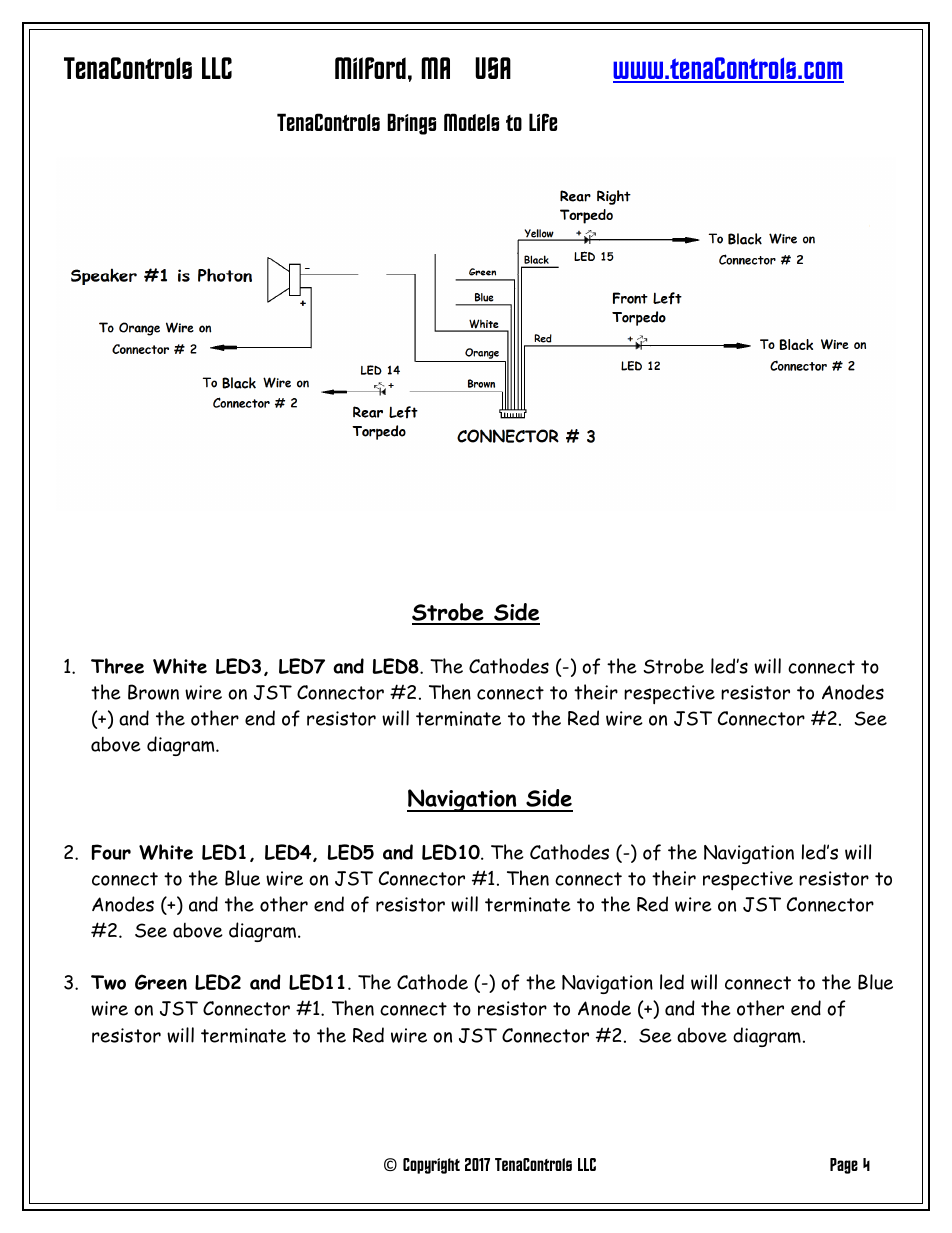 The height and width of the screenshot is (1233, 952). What do you see at coordinates (117, 666) in the screenshot?
I see `Three` at bounding box center [117, 666].
